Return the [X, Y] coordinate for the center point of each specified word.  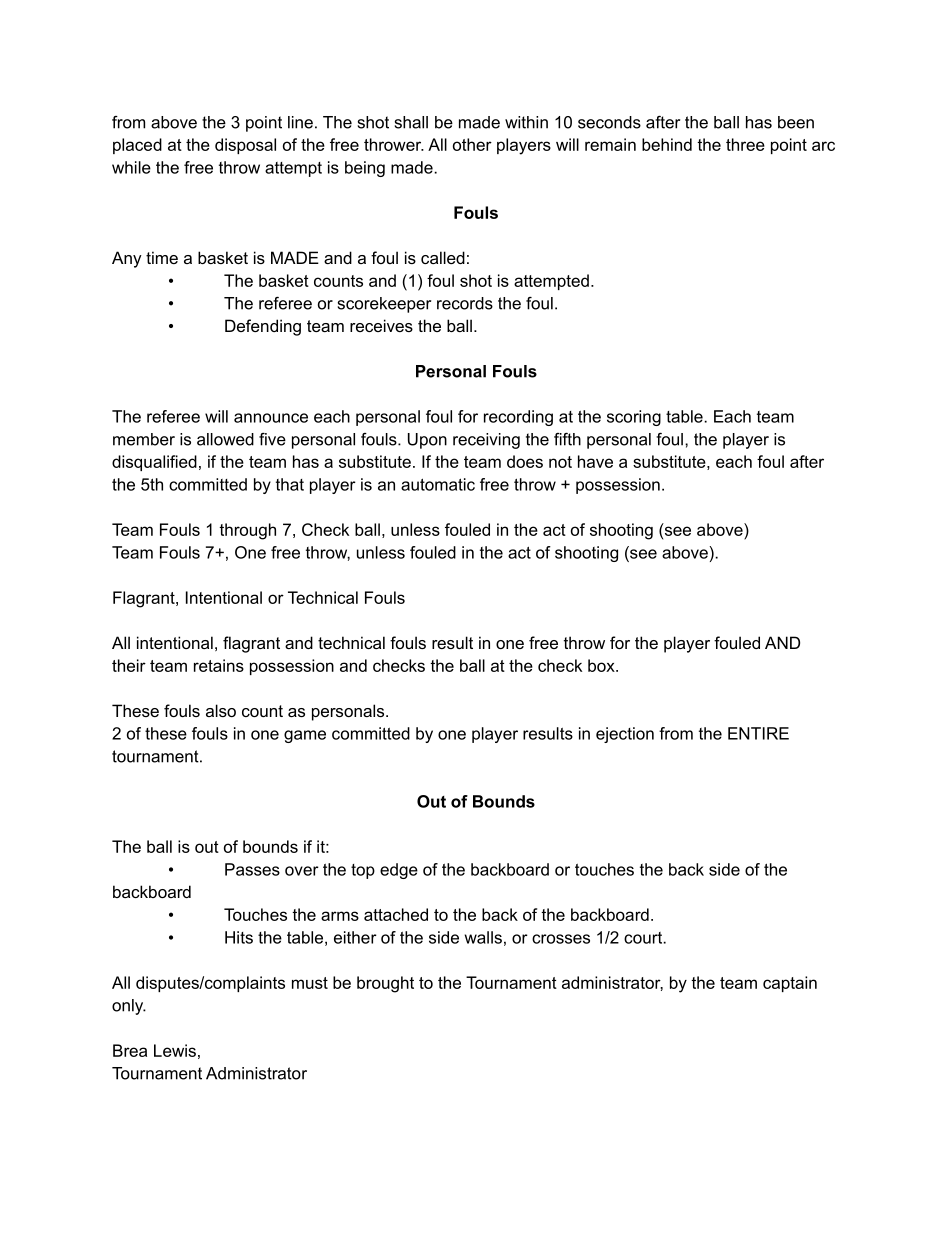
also [221, 710]
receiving [486, 441]
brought [385, 984]
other [472, 144]
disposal [245, 146]
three [745, 144]
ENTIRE [758, 733]
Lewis [175, 1050]
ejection [625, 735]
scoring [634, 418]
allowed [225, 439]
